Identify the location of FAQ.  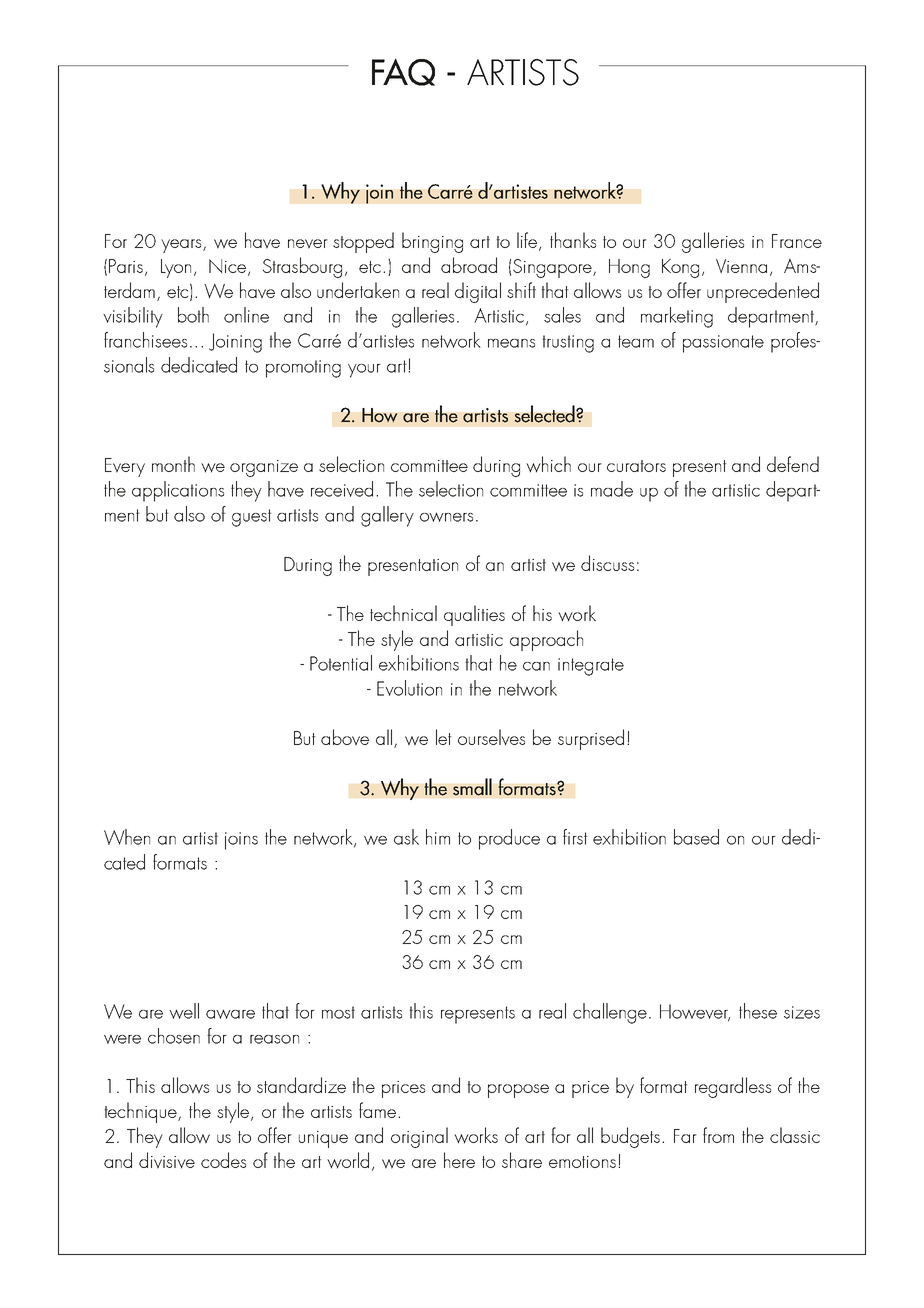
(403, 72).
